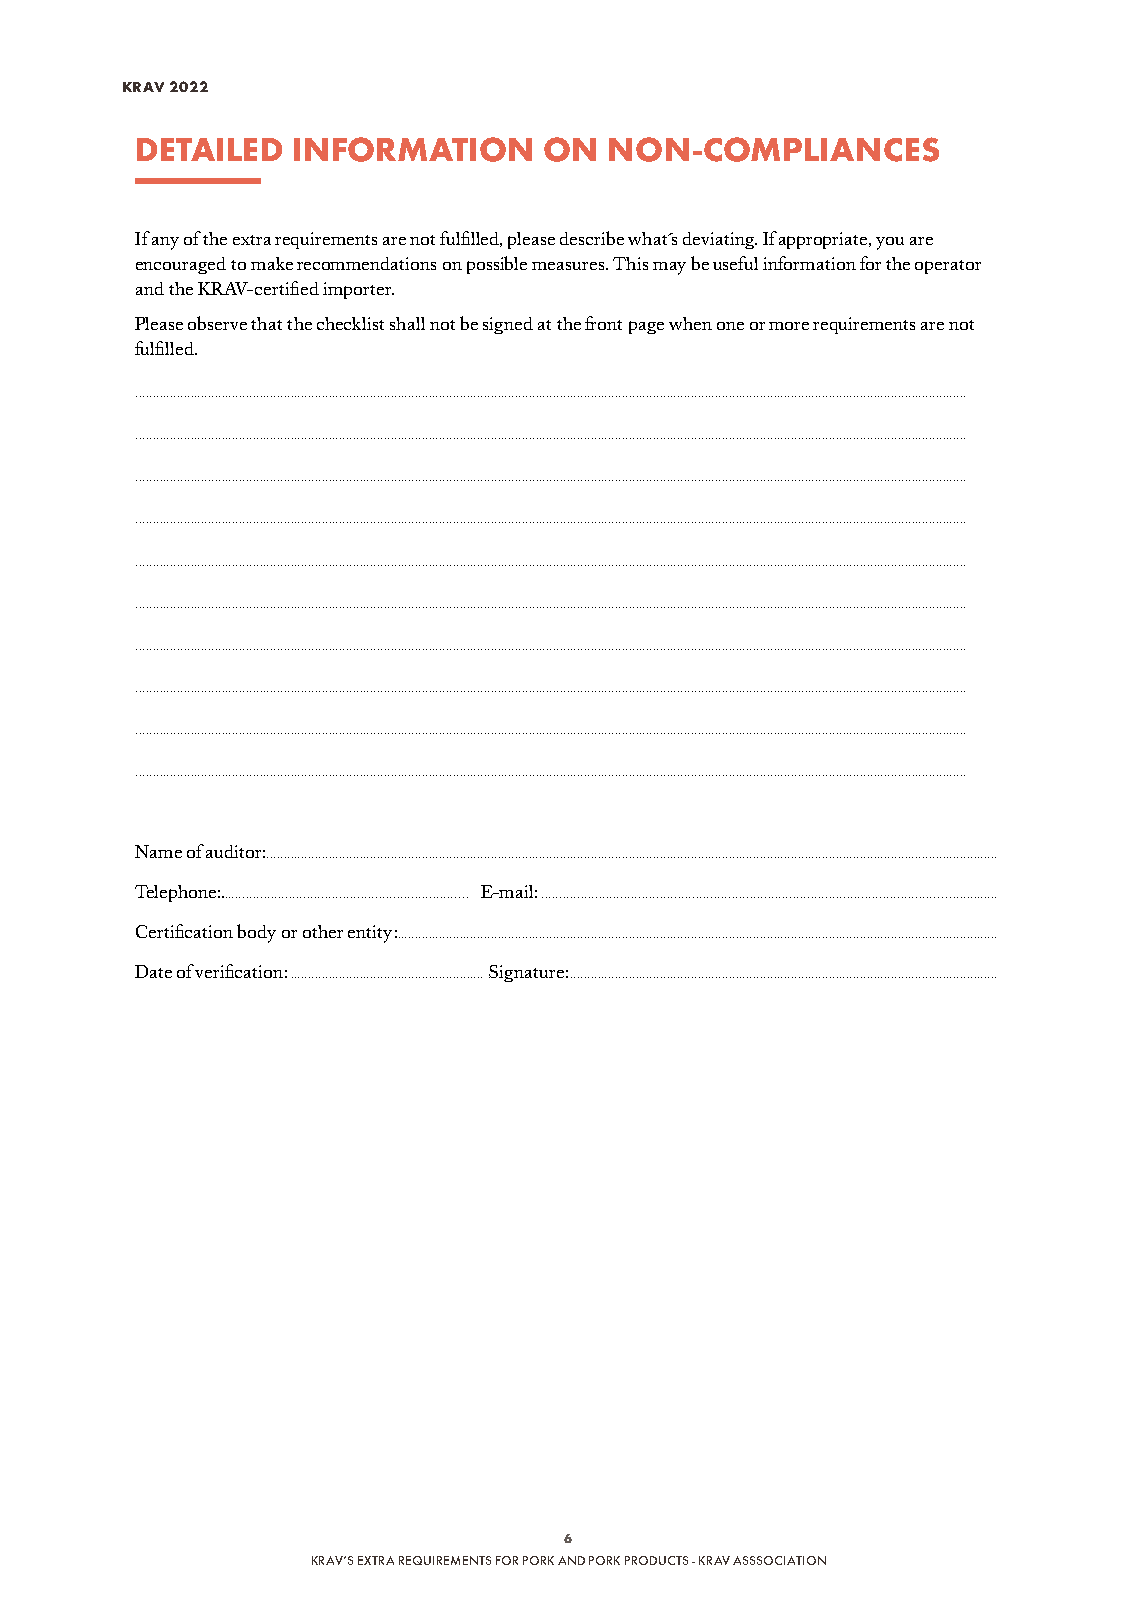 This document has width=1137, height=1609. Describe the element at coordinates (656, 1560) in the document. I see `PRODUCTS` at that location.
